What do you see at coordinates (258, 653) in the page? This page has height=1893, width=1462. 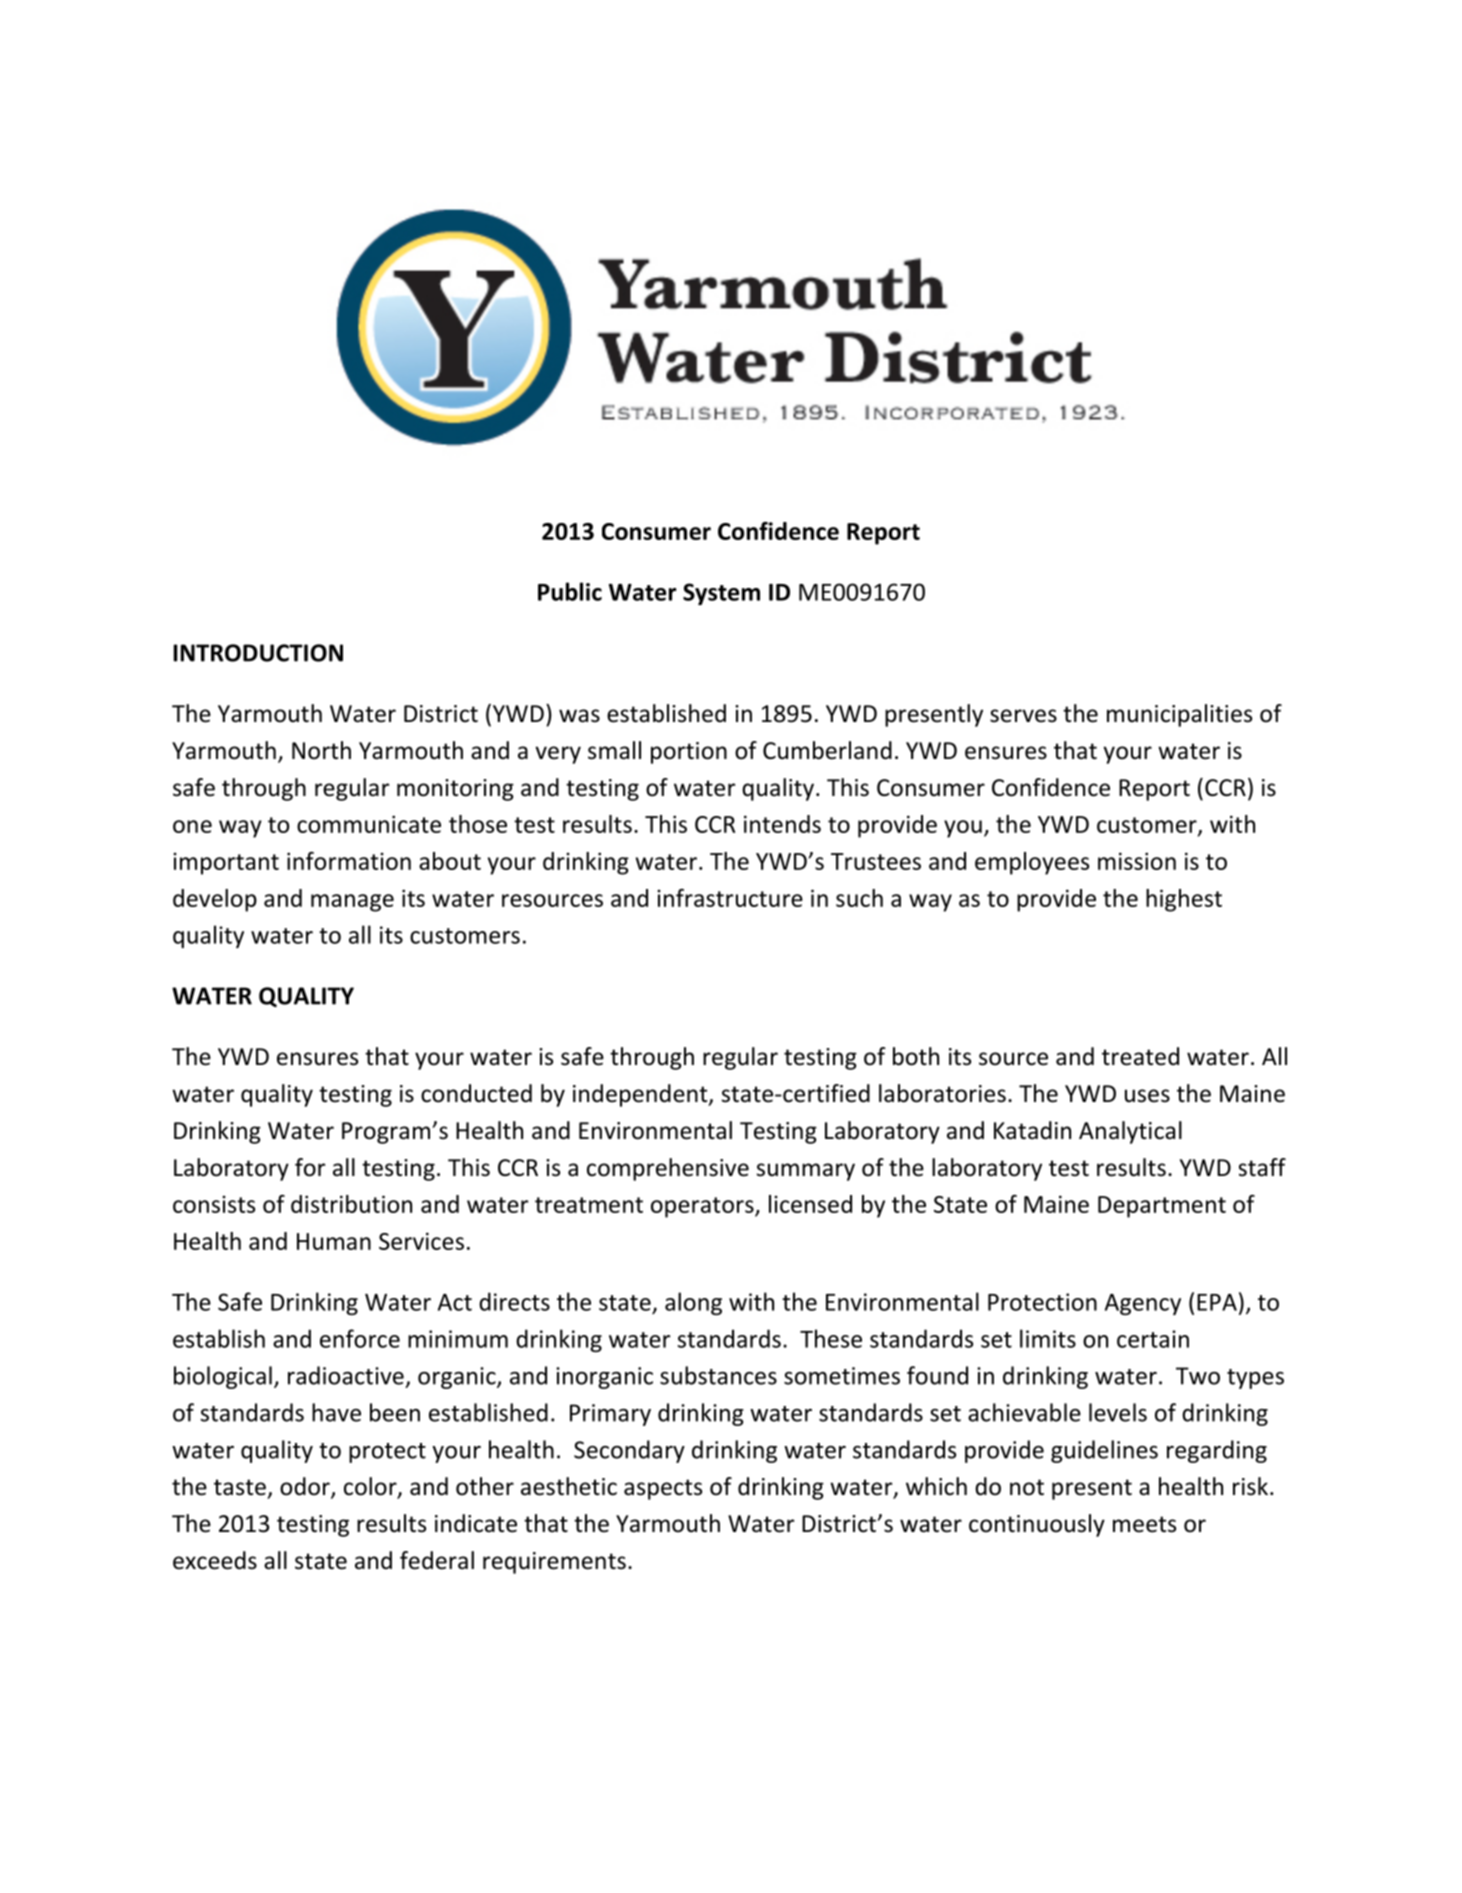 I see `INTRODUCTION` at bounding box center [258, 653].
